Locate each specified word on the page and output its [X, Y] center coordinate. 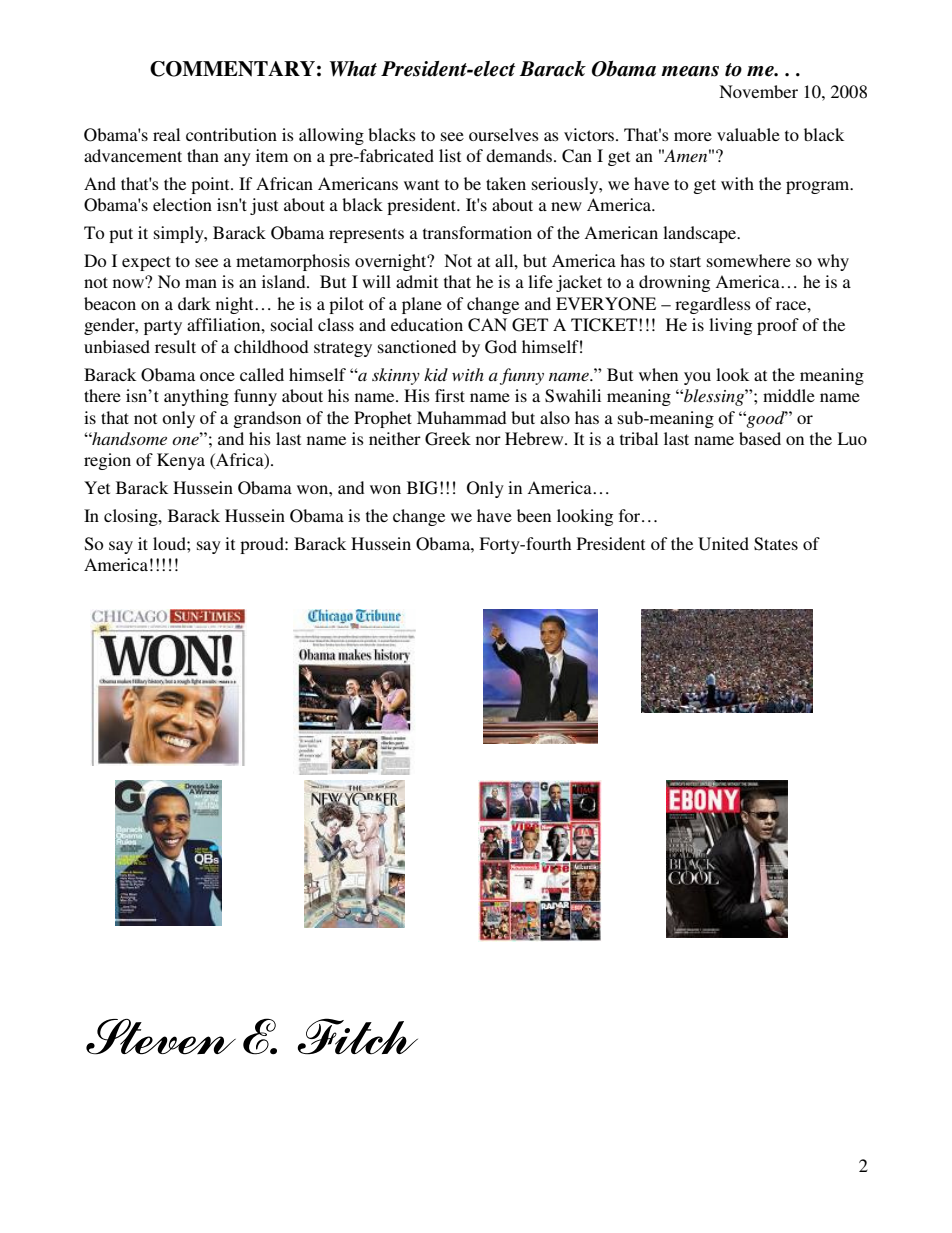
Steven [161, 1037]
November [758, 91]
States [776, 544]
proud [263, 545]
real [166, 134]
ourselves [504, 134]
